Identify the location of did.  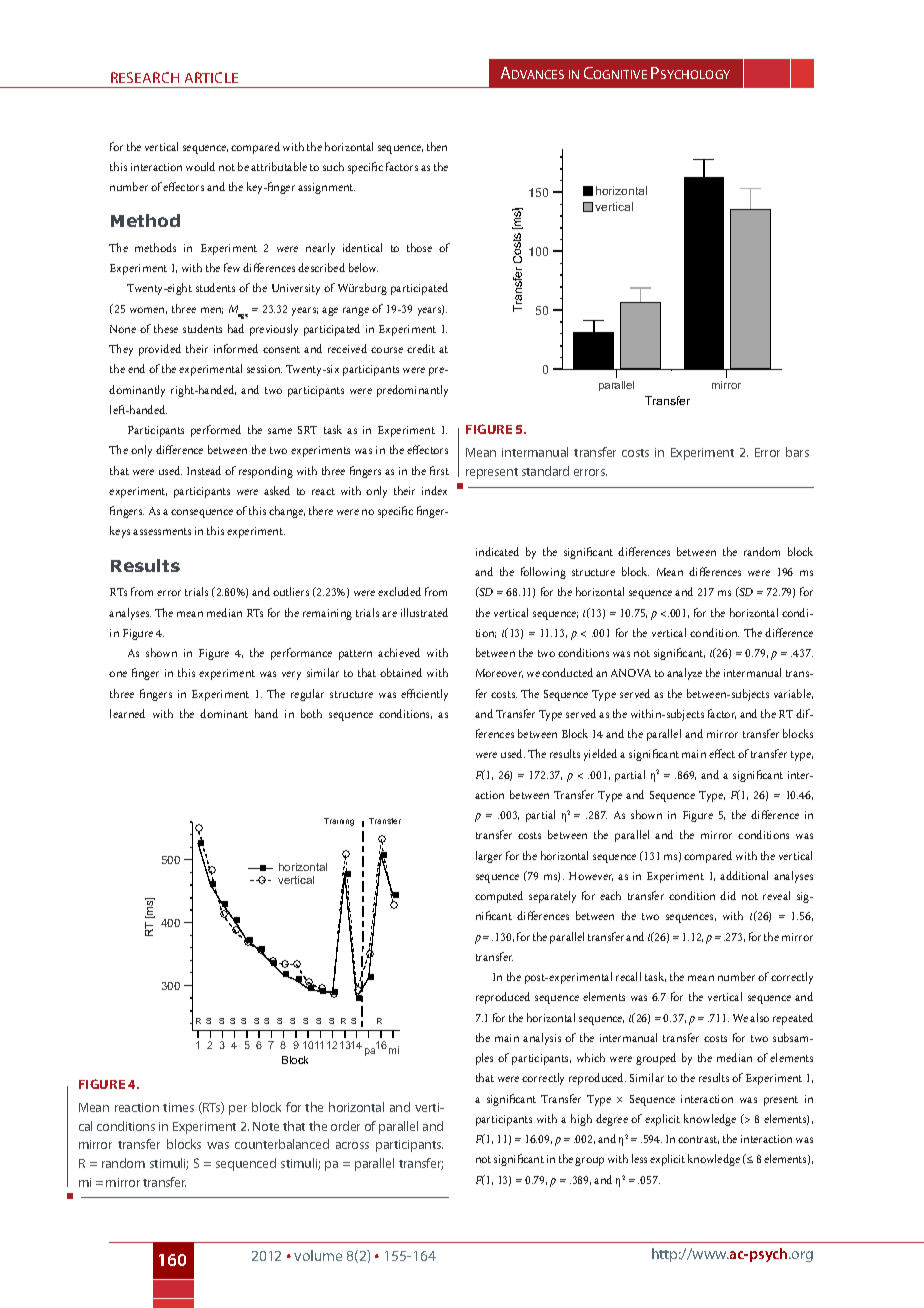
(728, 895).
